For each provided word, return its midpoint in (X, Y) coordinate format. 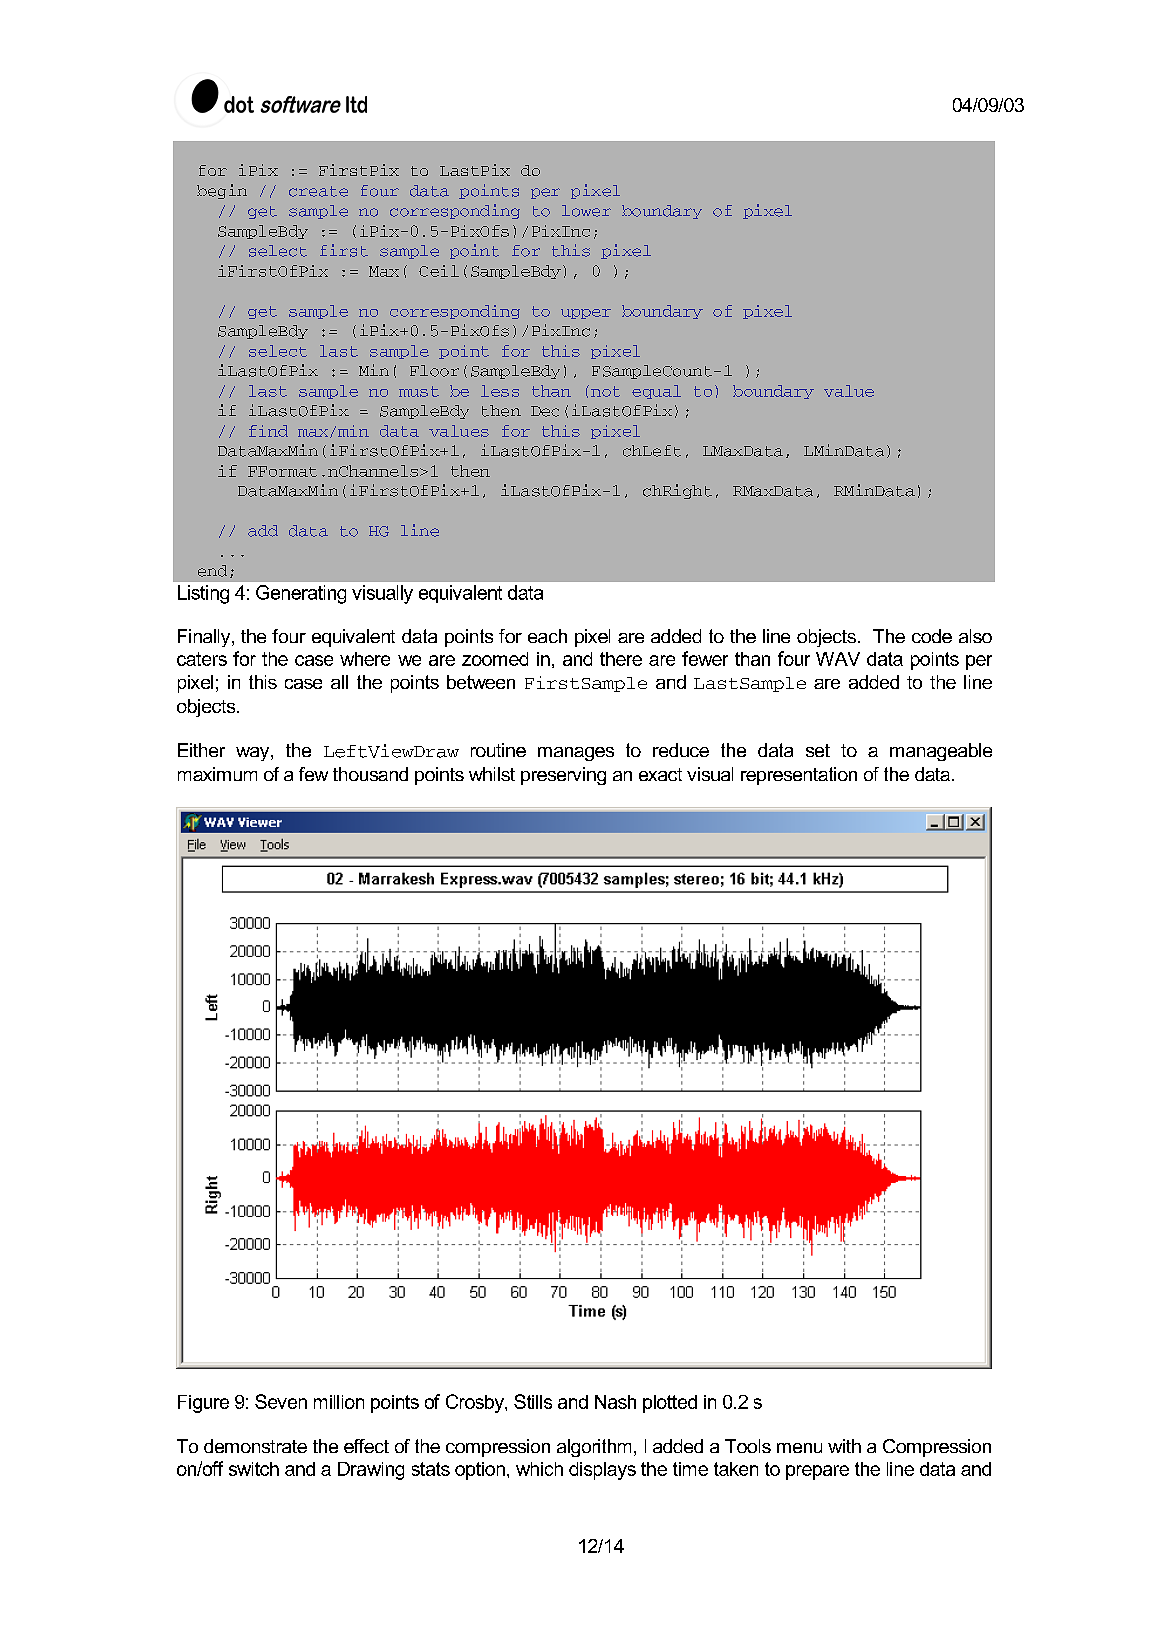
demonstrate (255, 1446)
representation (799, 776)
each (547, 636)
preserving (563, 776)
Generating (301, 594)
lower (586, 211)
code (932, 636)
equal (656, 392)
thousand (370, 774)
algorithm (594, 1448)
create (318, 191)
